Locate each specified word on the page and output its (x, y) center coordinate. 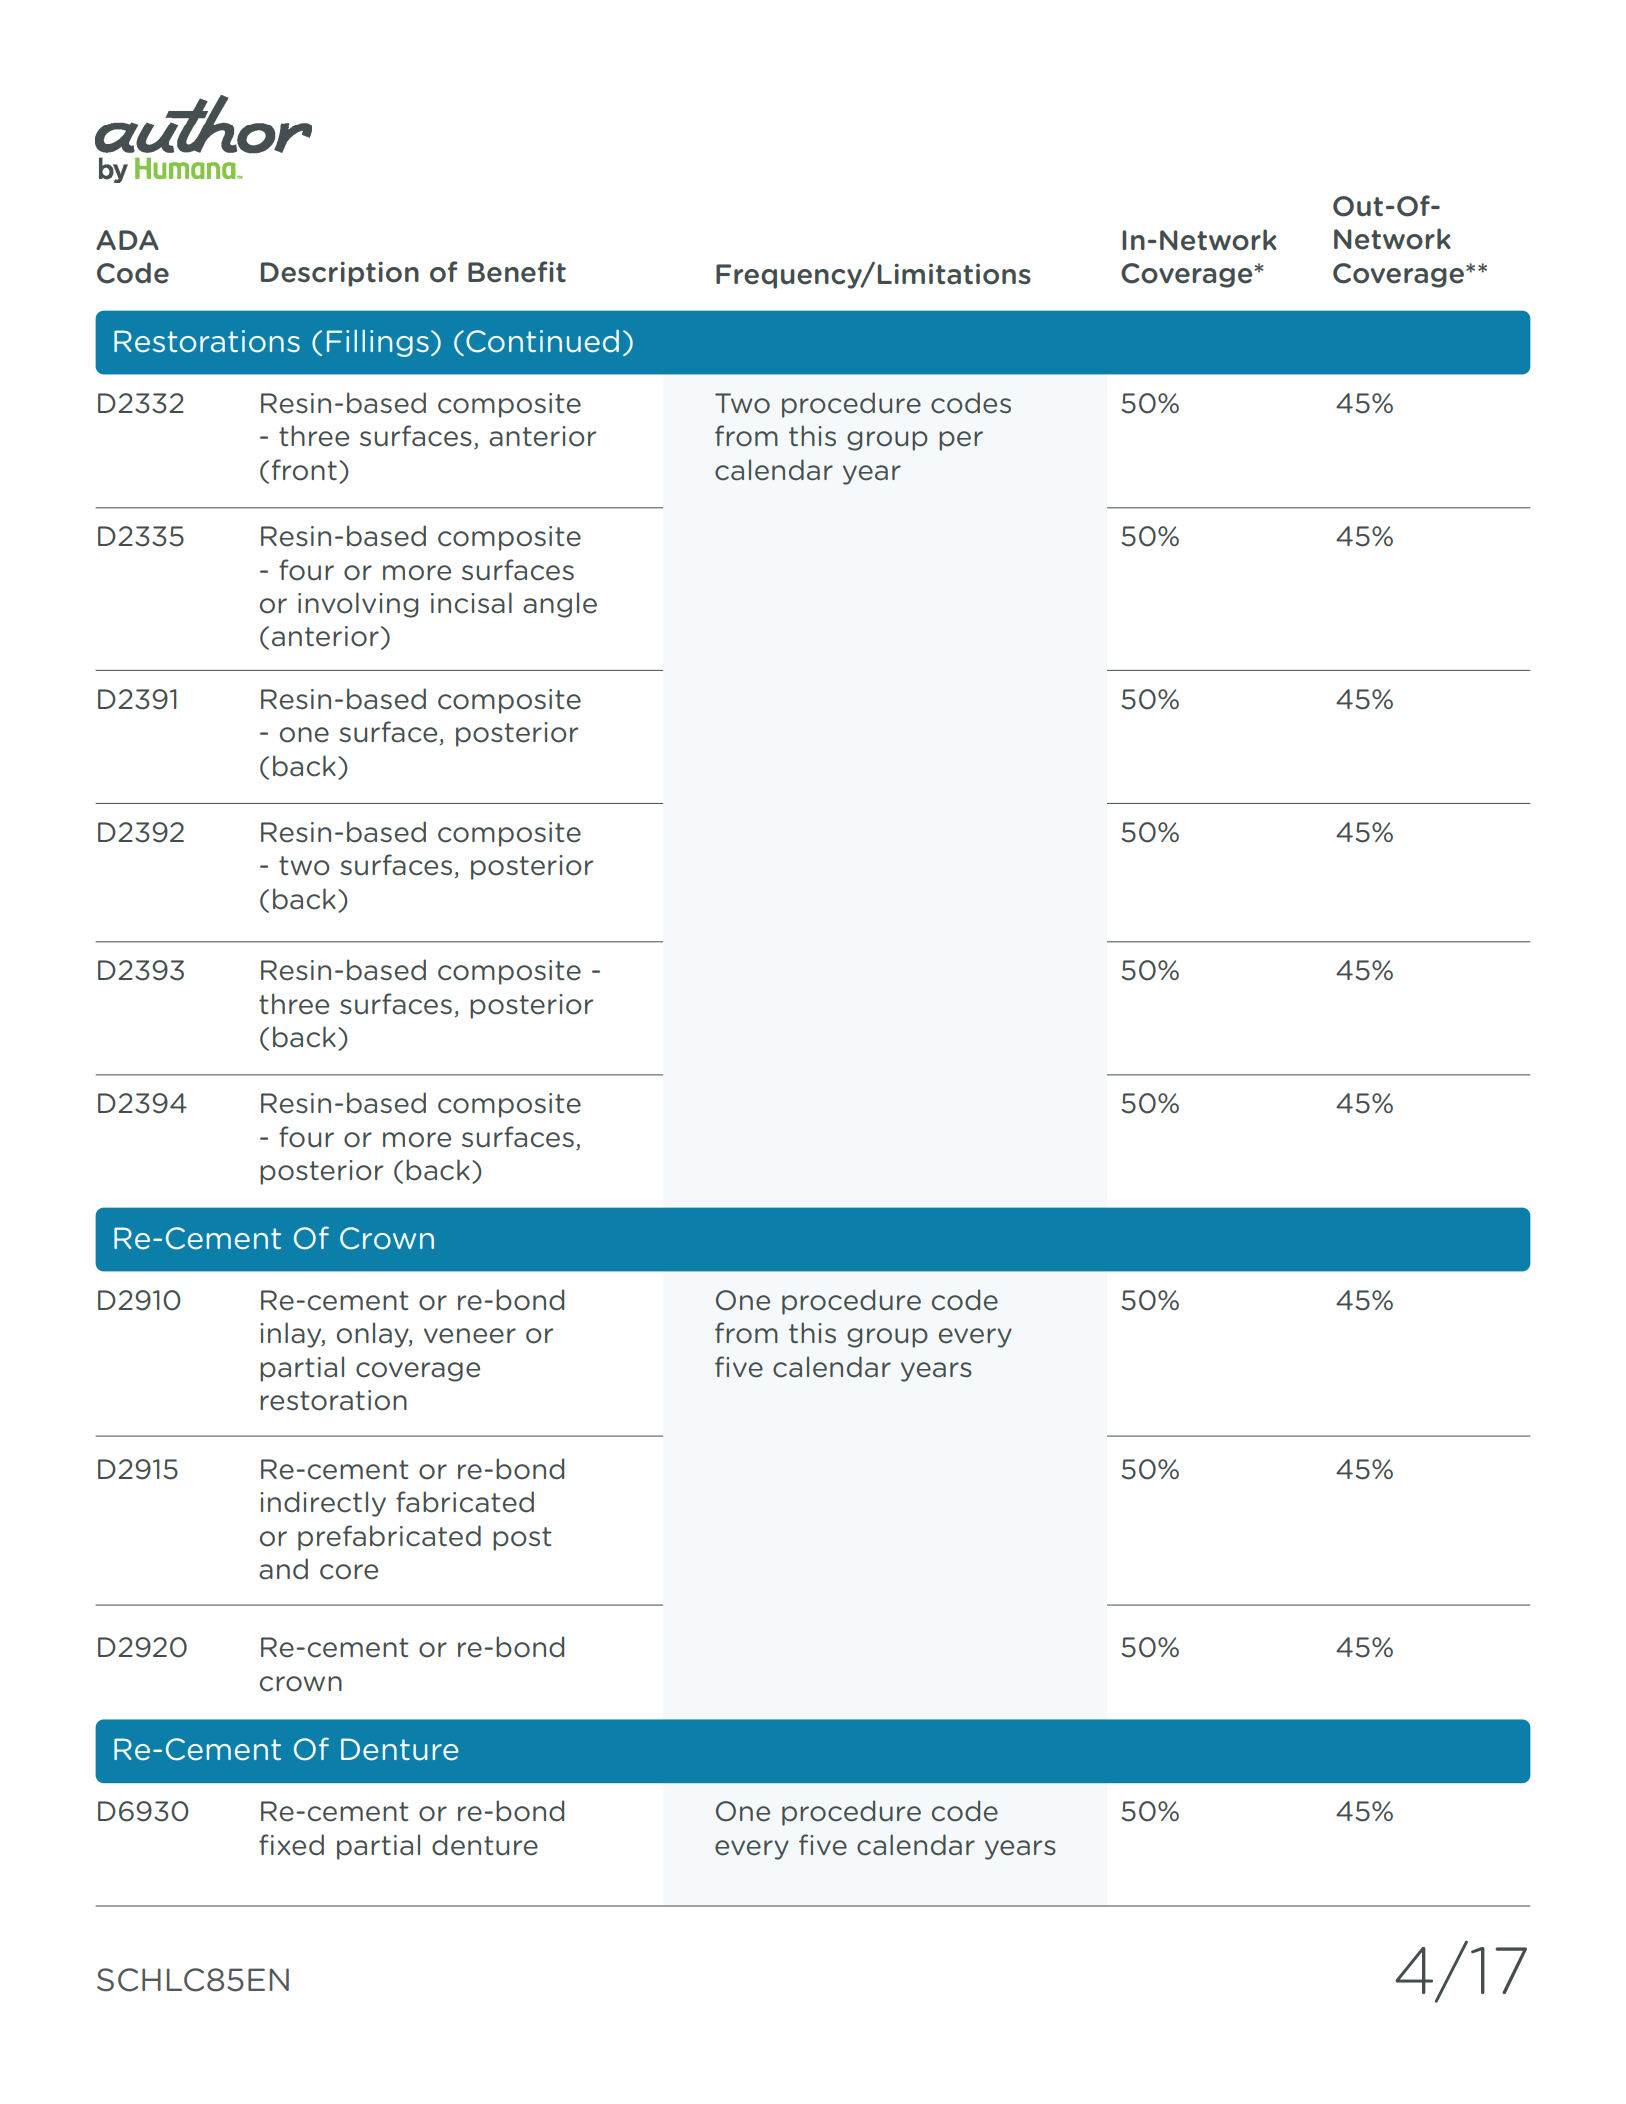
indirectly (323, 1504)
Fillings (378, 343)
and (283, 1569)
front (304, 470)
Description (340, 274)
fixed (291, 1845)
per (961, 441)
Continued (542, 341)
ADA (127, 240)
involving (358, 605)
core (349, 1572)
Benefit (517, 272)
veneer (470, 1336)
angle (560, 605)
